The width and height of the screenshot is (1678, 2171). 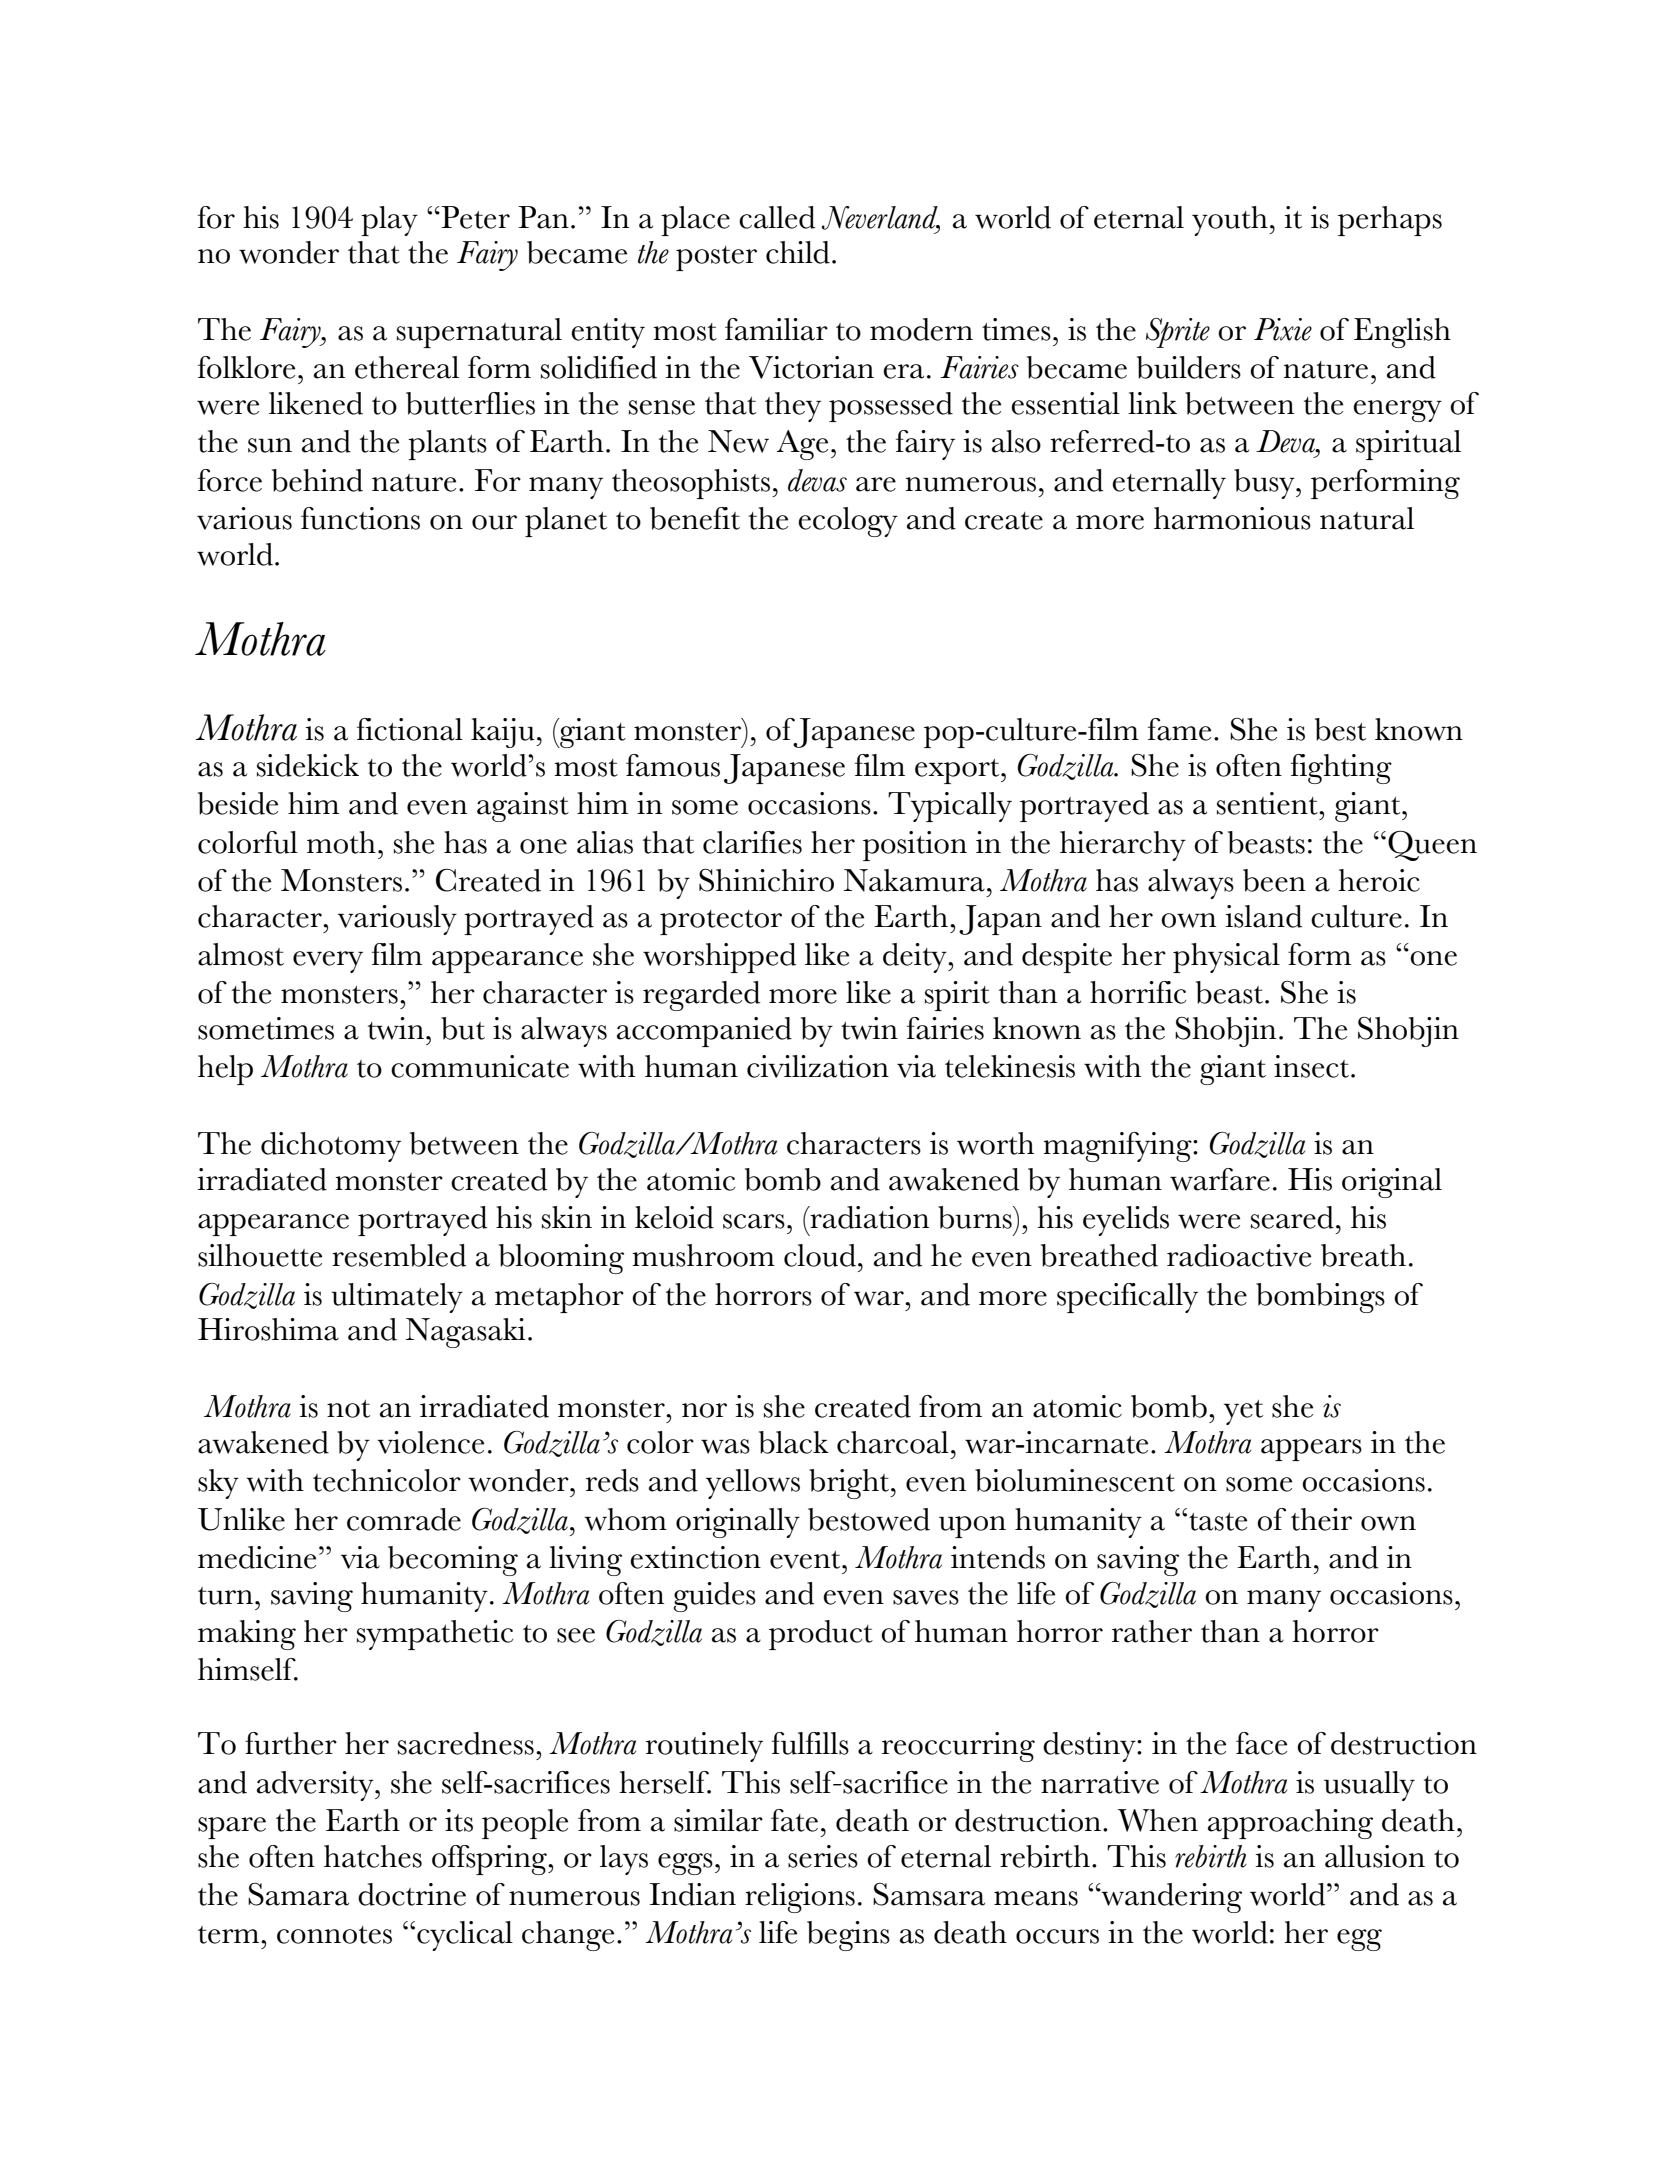 What do you see at coordinates (1311, 1450) in the screenshot?
I see `appears` at bounding box center [1311, 1450].
